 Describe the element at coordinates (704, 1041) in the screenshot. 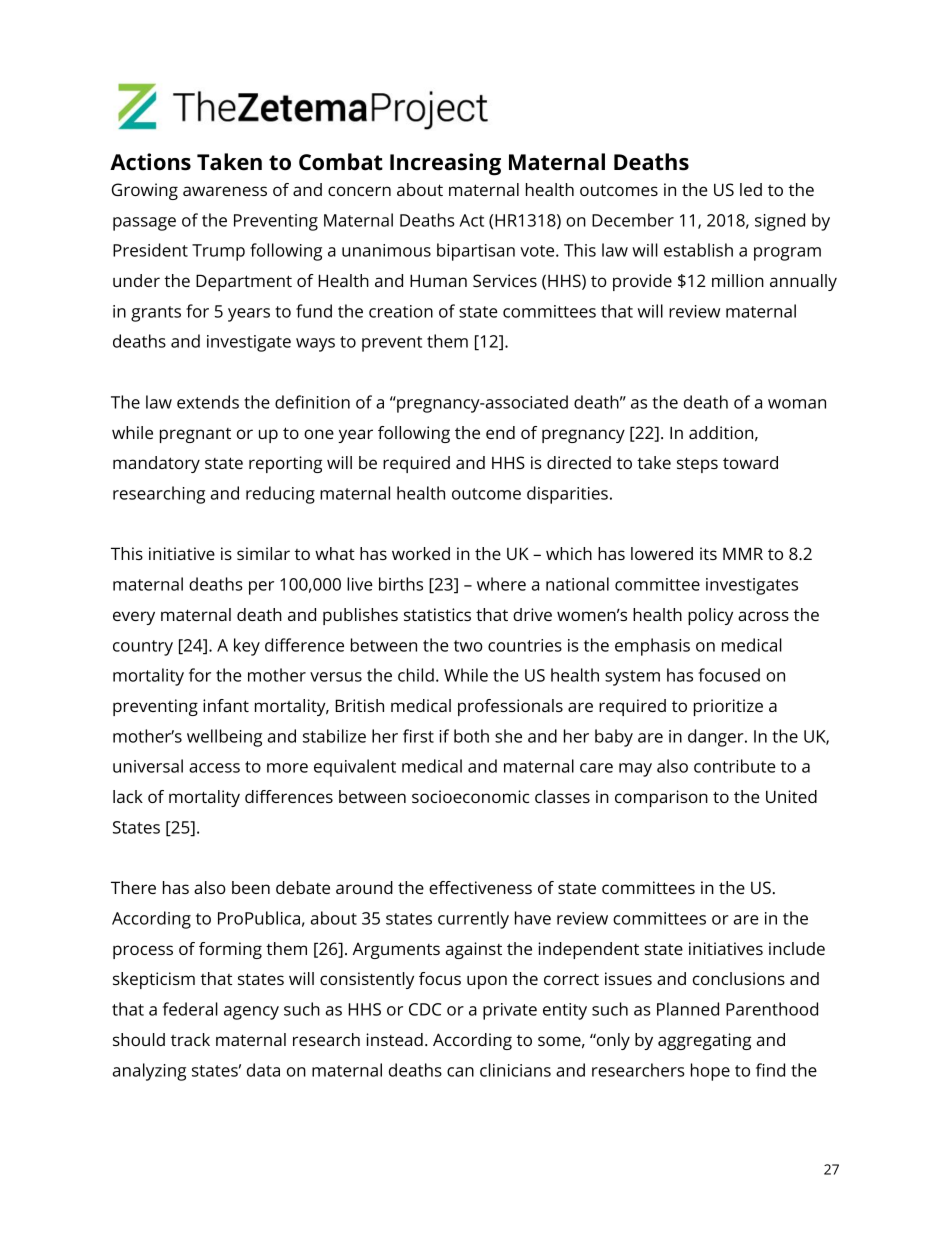

I see `aggregating` at that location.
